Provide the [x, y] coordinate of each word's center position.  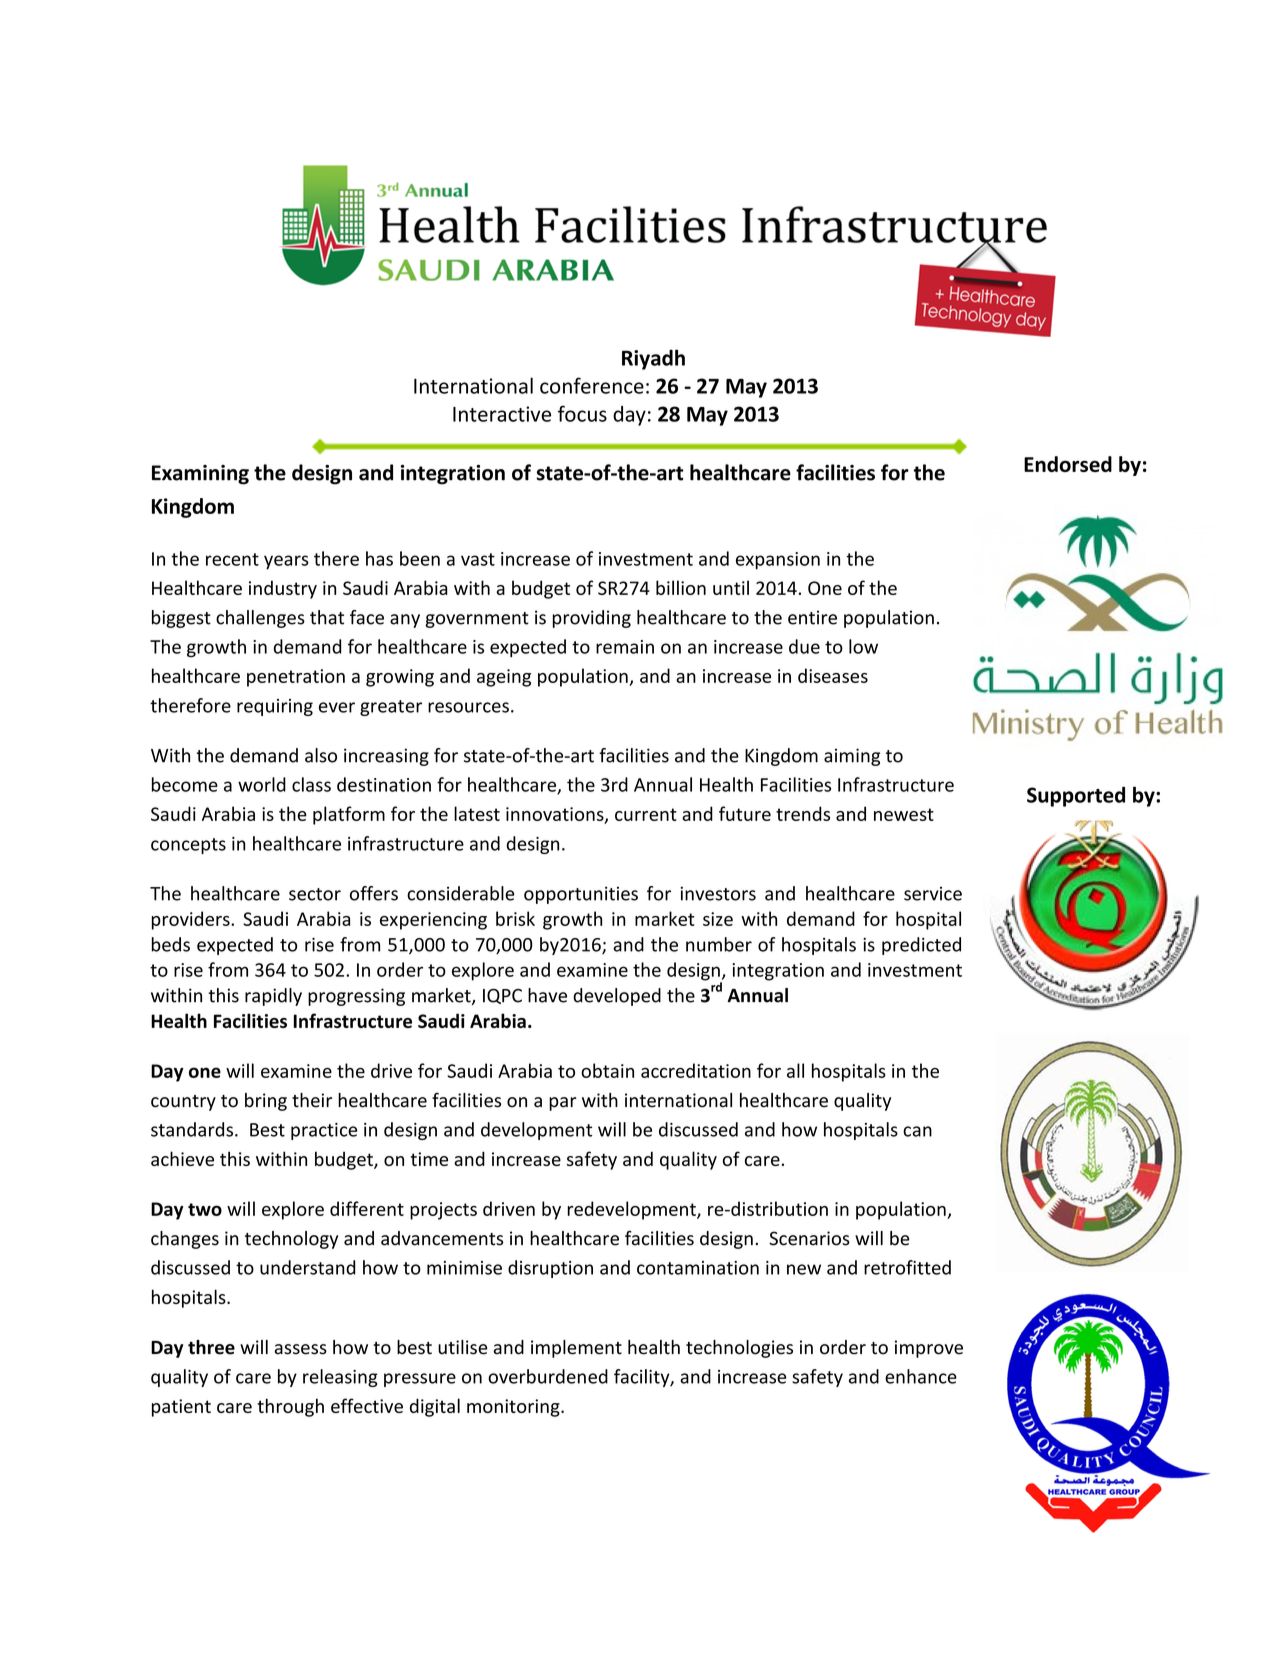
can [917, 1131]
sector [315, 894]
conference [592, 385]
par [563, 1104]
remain [625, 647]
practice [324, 1131]
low [863, 646]
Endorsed [1068, 464]
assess [300, 1349]
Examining [200, 475]
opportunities [581, 895]
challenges [260, 619]
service [933, 894]
